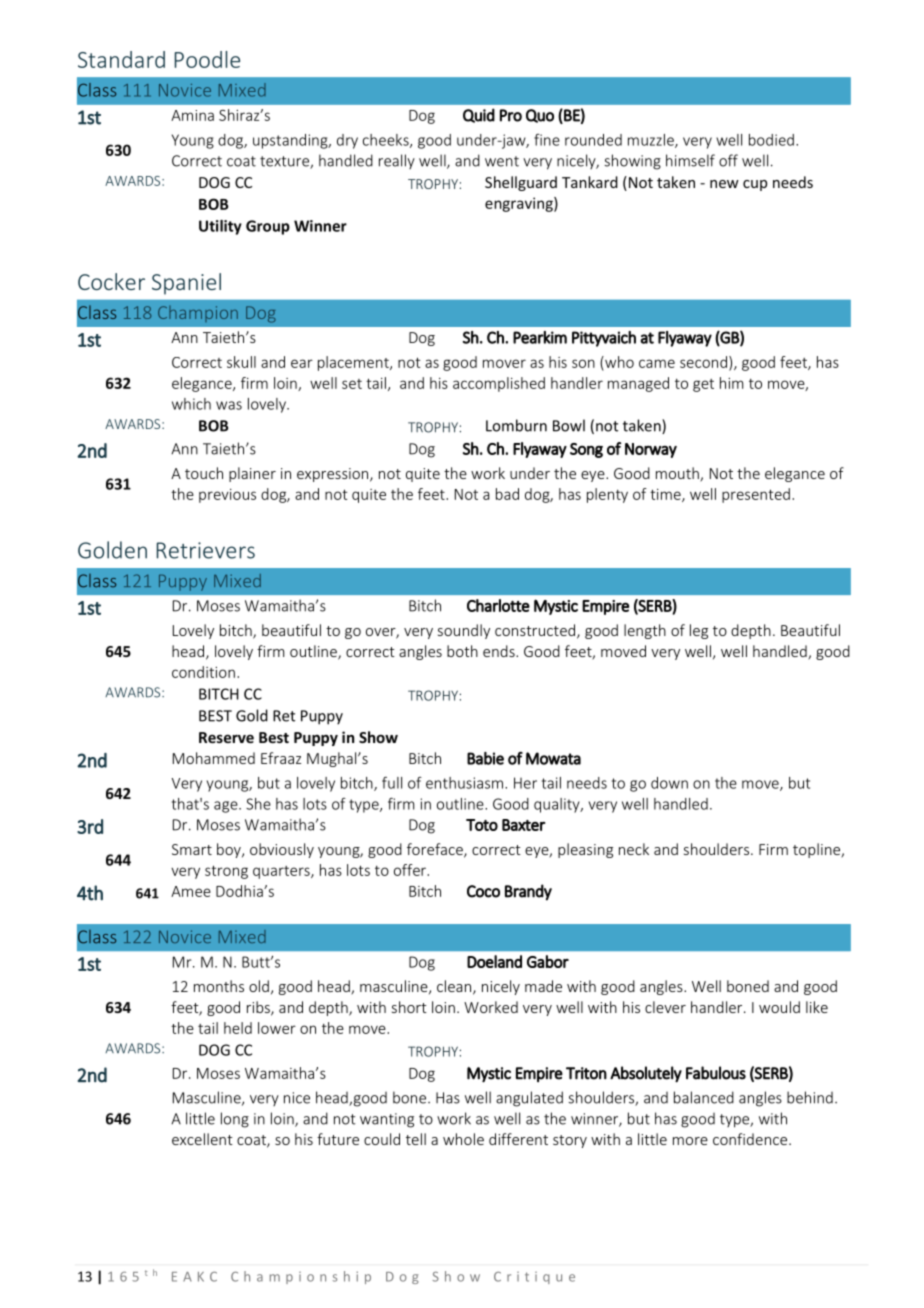 This image has width=924, height=1308. What do you see at coordinates (771, 140) in the image?
I see `bodied` at bounding box center [771, 140].
